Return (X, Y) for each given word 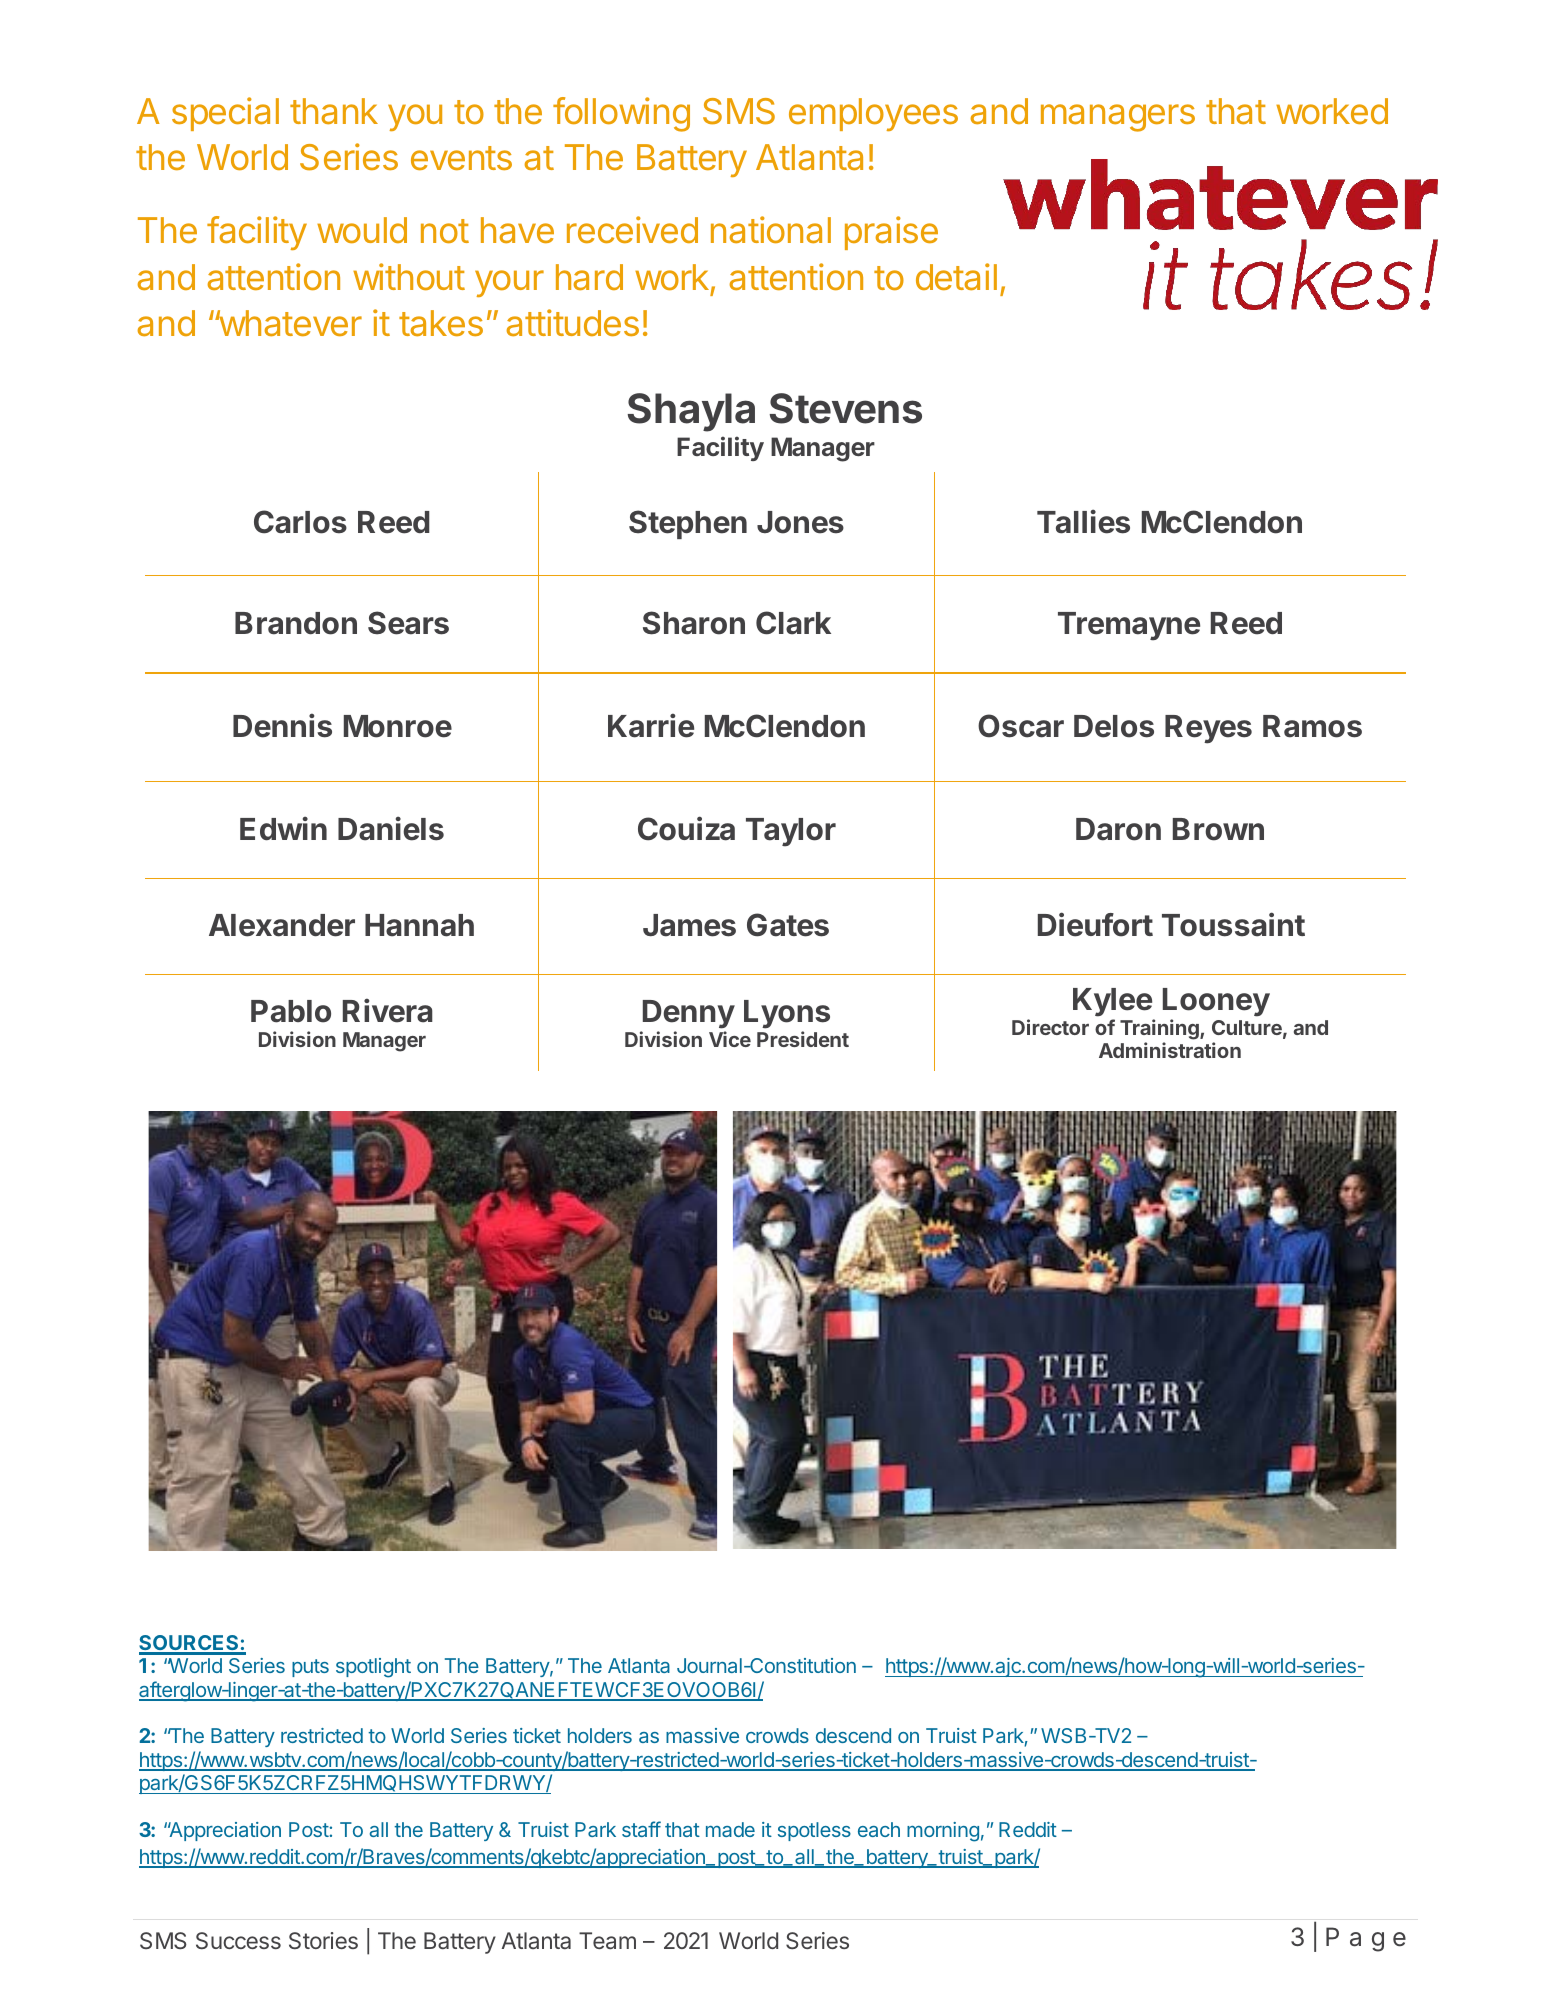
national (771, 230)
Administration (1170, 1050)
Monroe (398, 726)
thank (334, 111)
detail (956, 277)
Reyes (1208, 729)
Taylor (791, 832)
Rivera (388, 1010)
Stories (323, 1940)
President (803, 1039)
